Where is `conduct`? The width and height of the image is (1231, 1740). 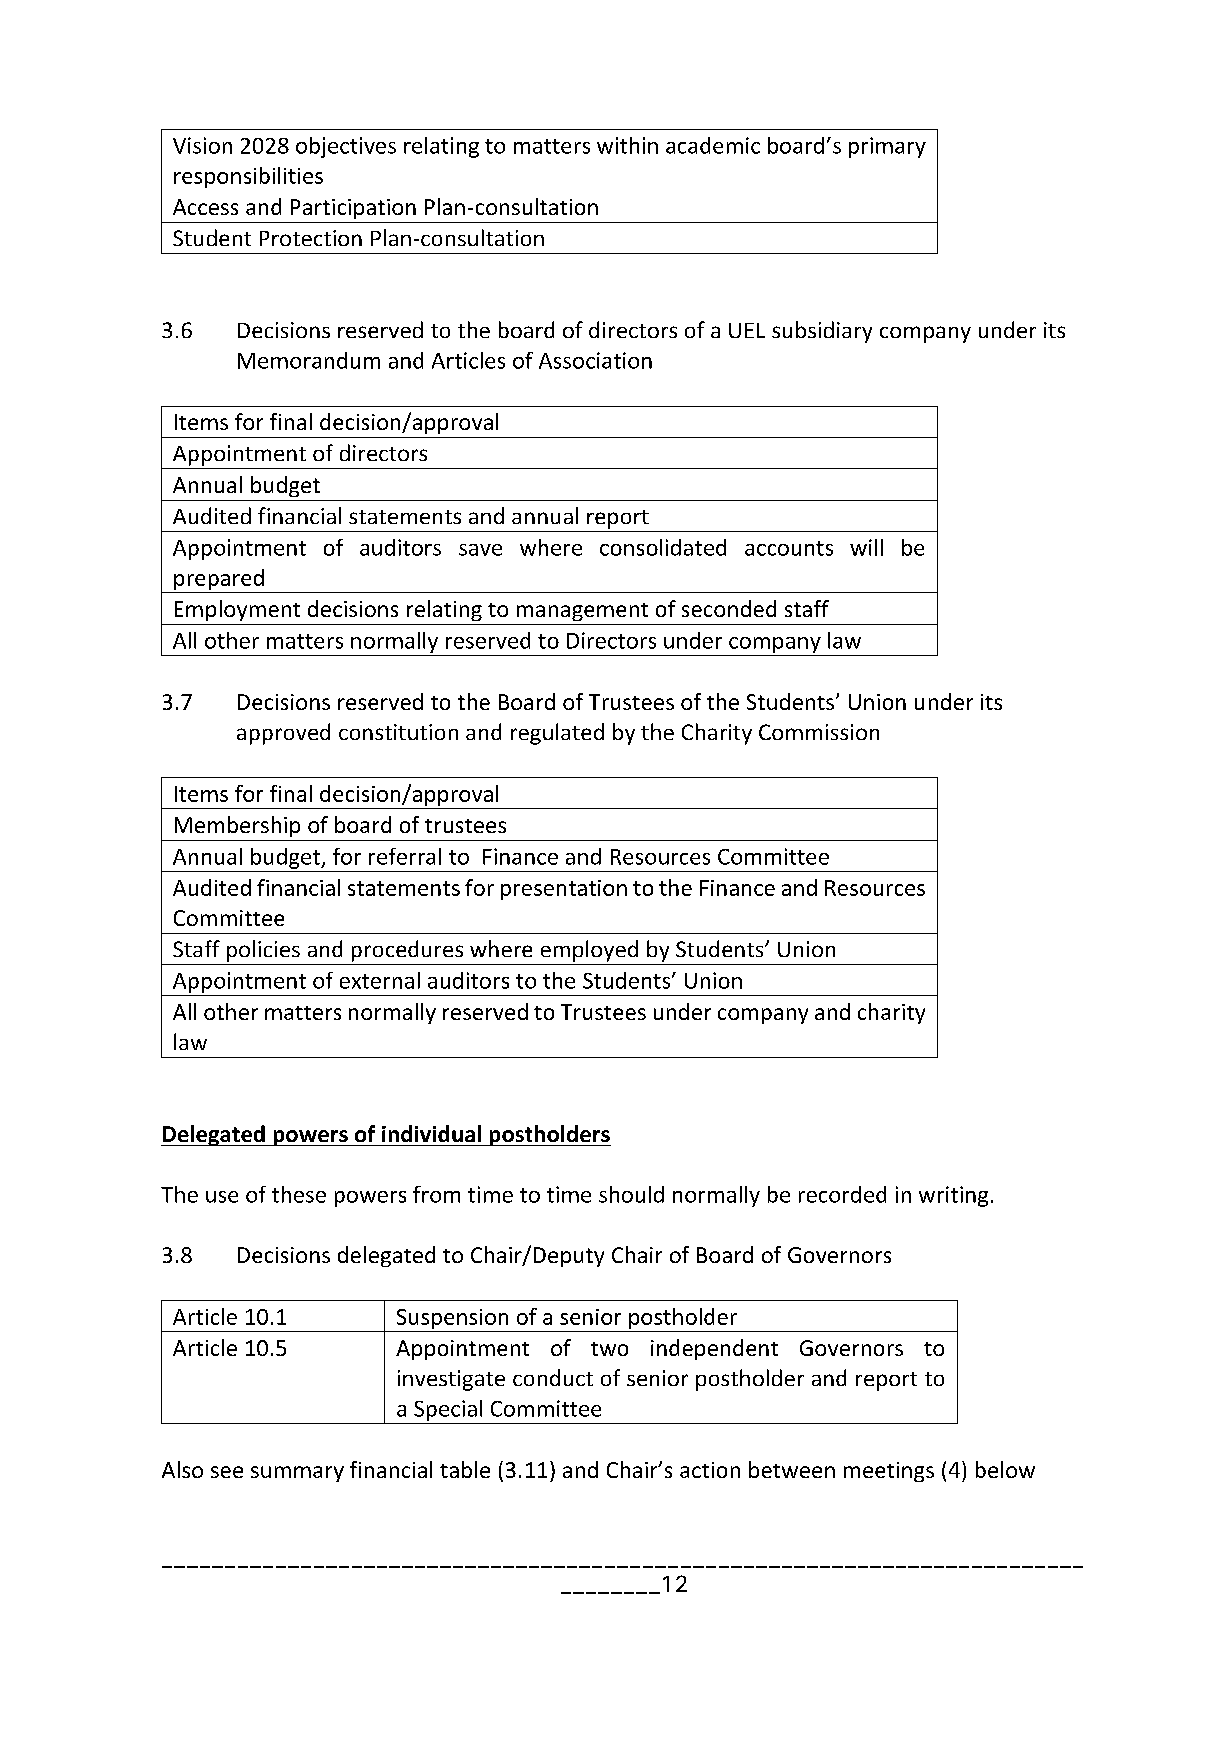
conduct is located at coordinates (553, 1377).
